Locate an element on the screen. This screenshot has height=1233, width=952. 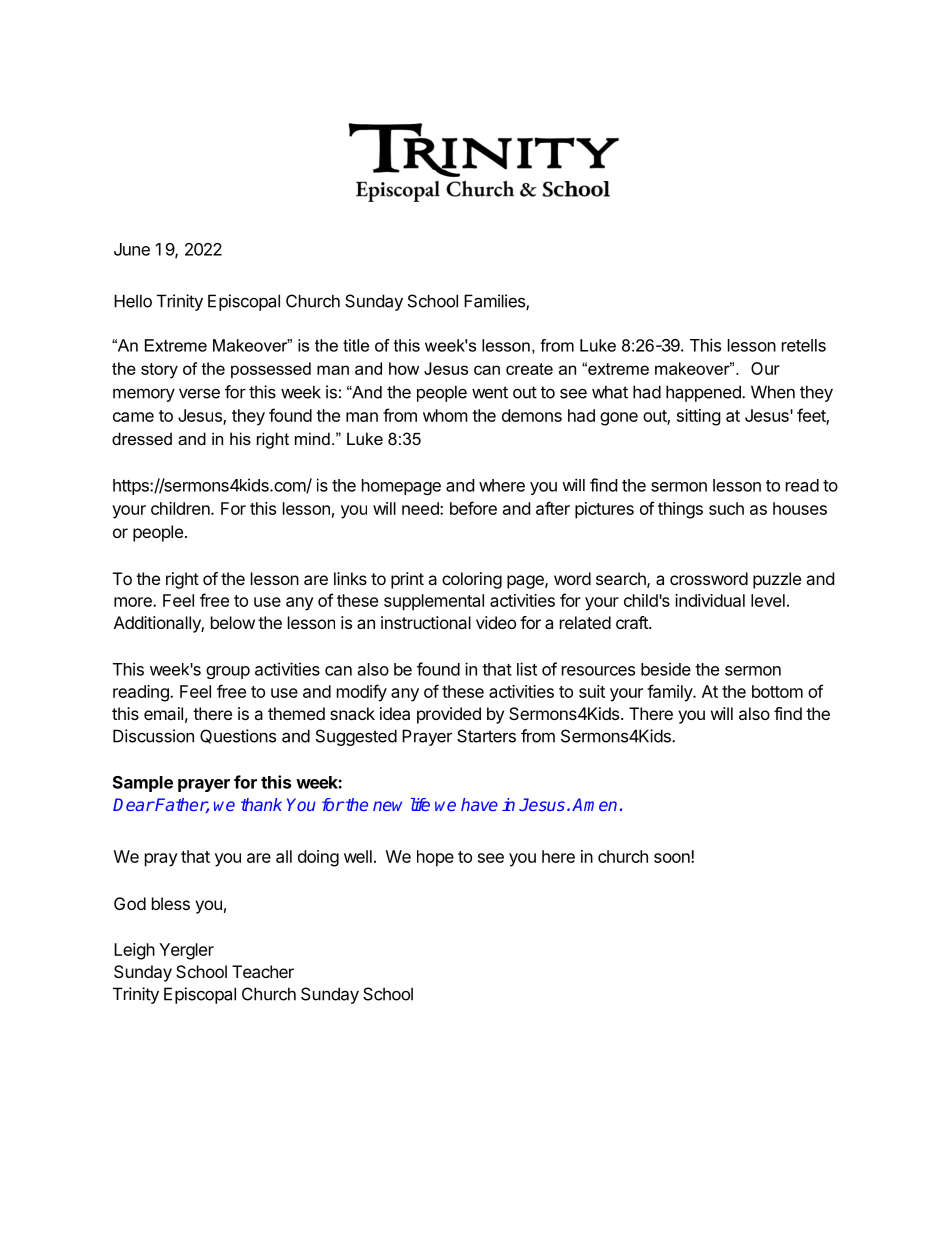
June is located at coordinates (132, 249).
